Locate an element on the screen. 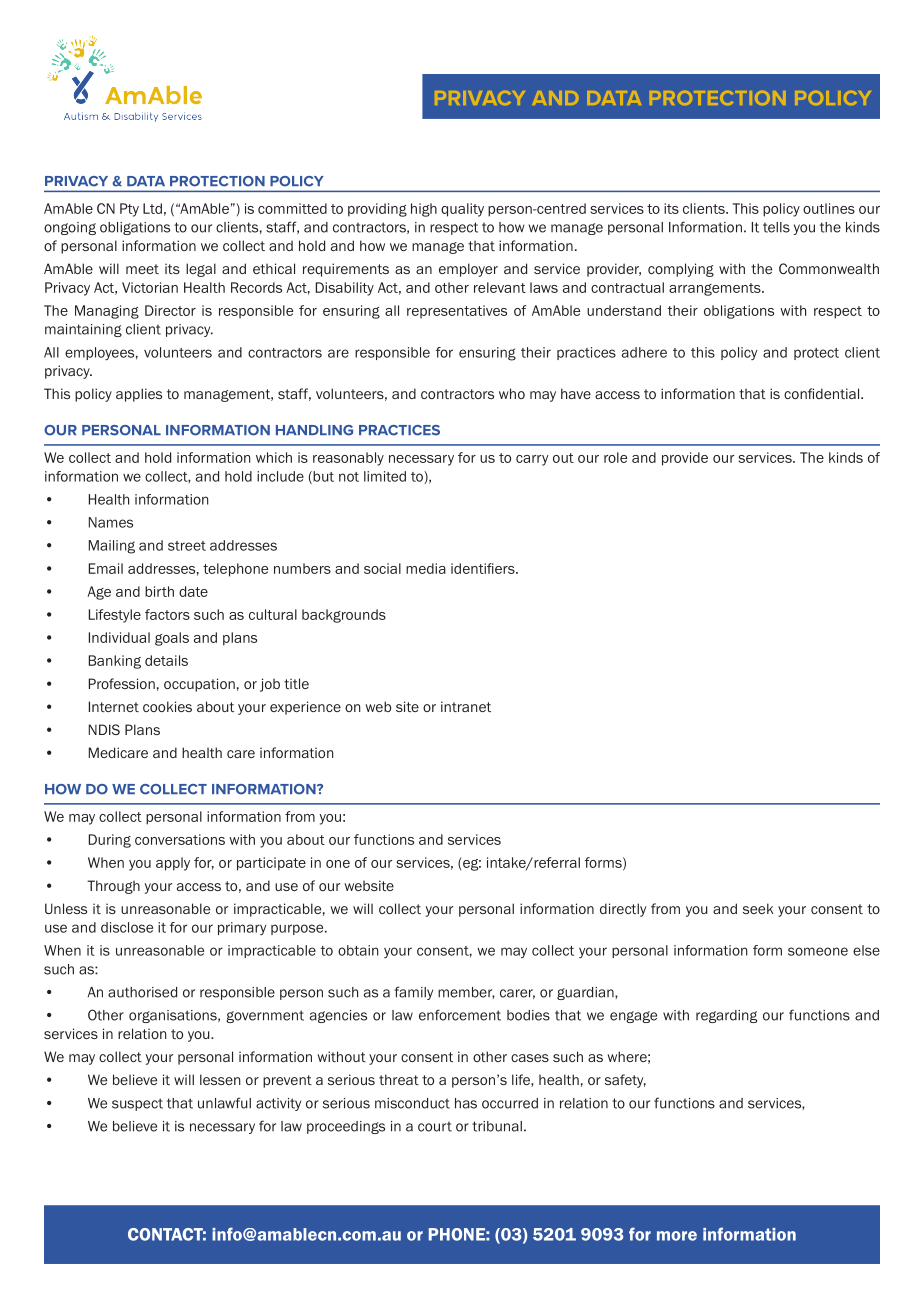  court is located at coordinates (435, 1127).
